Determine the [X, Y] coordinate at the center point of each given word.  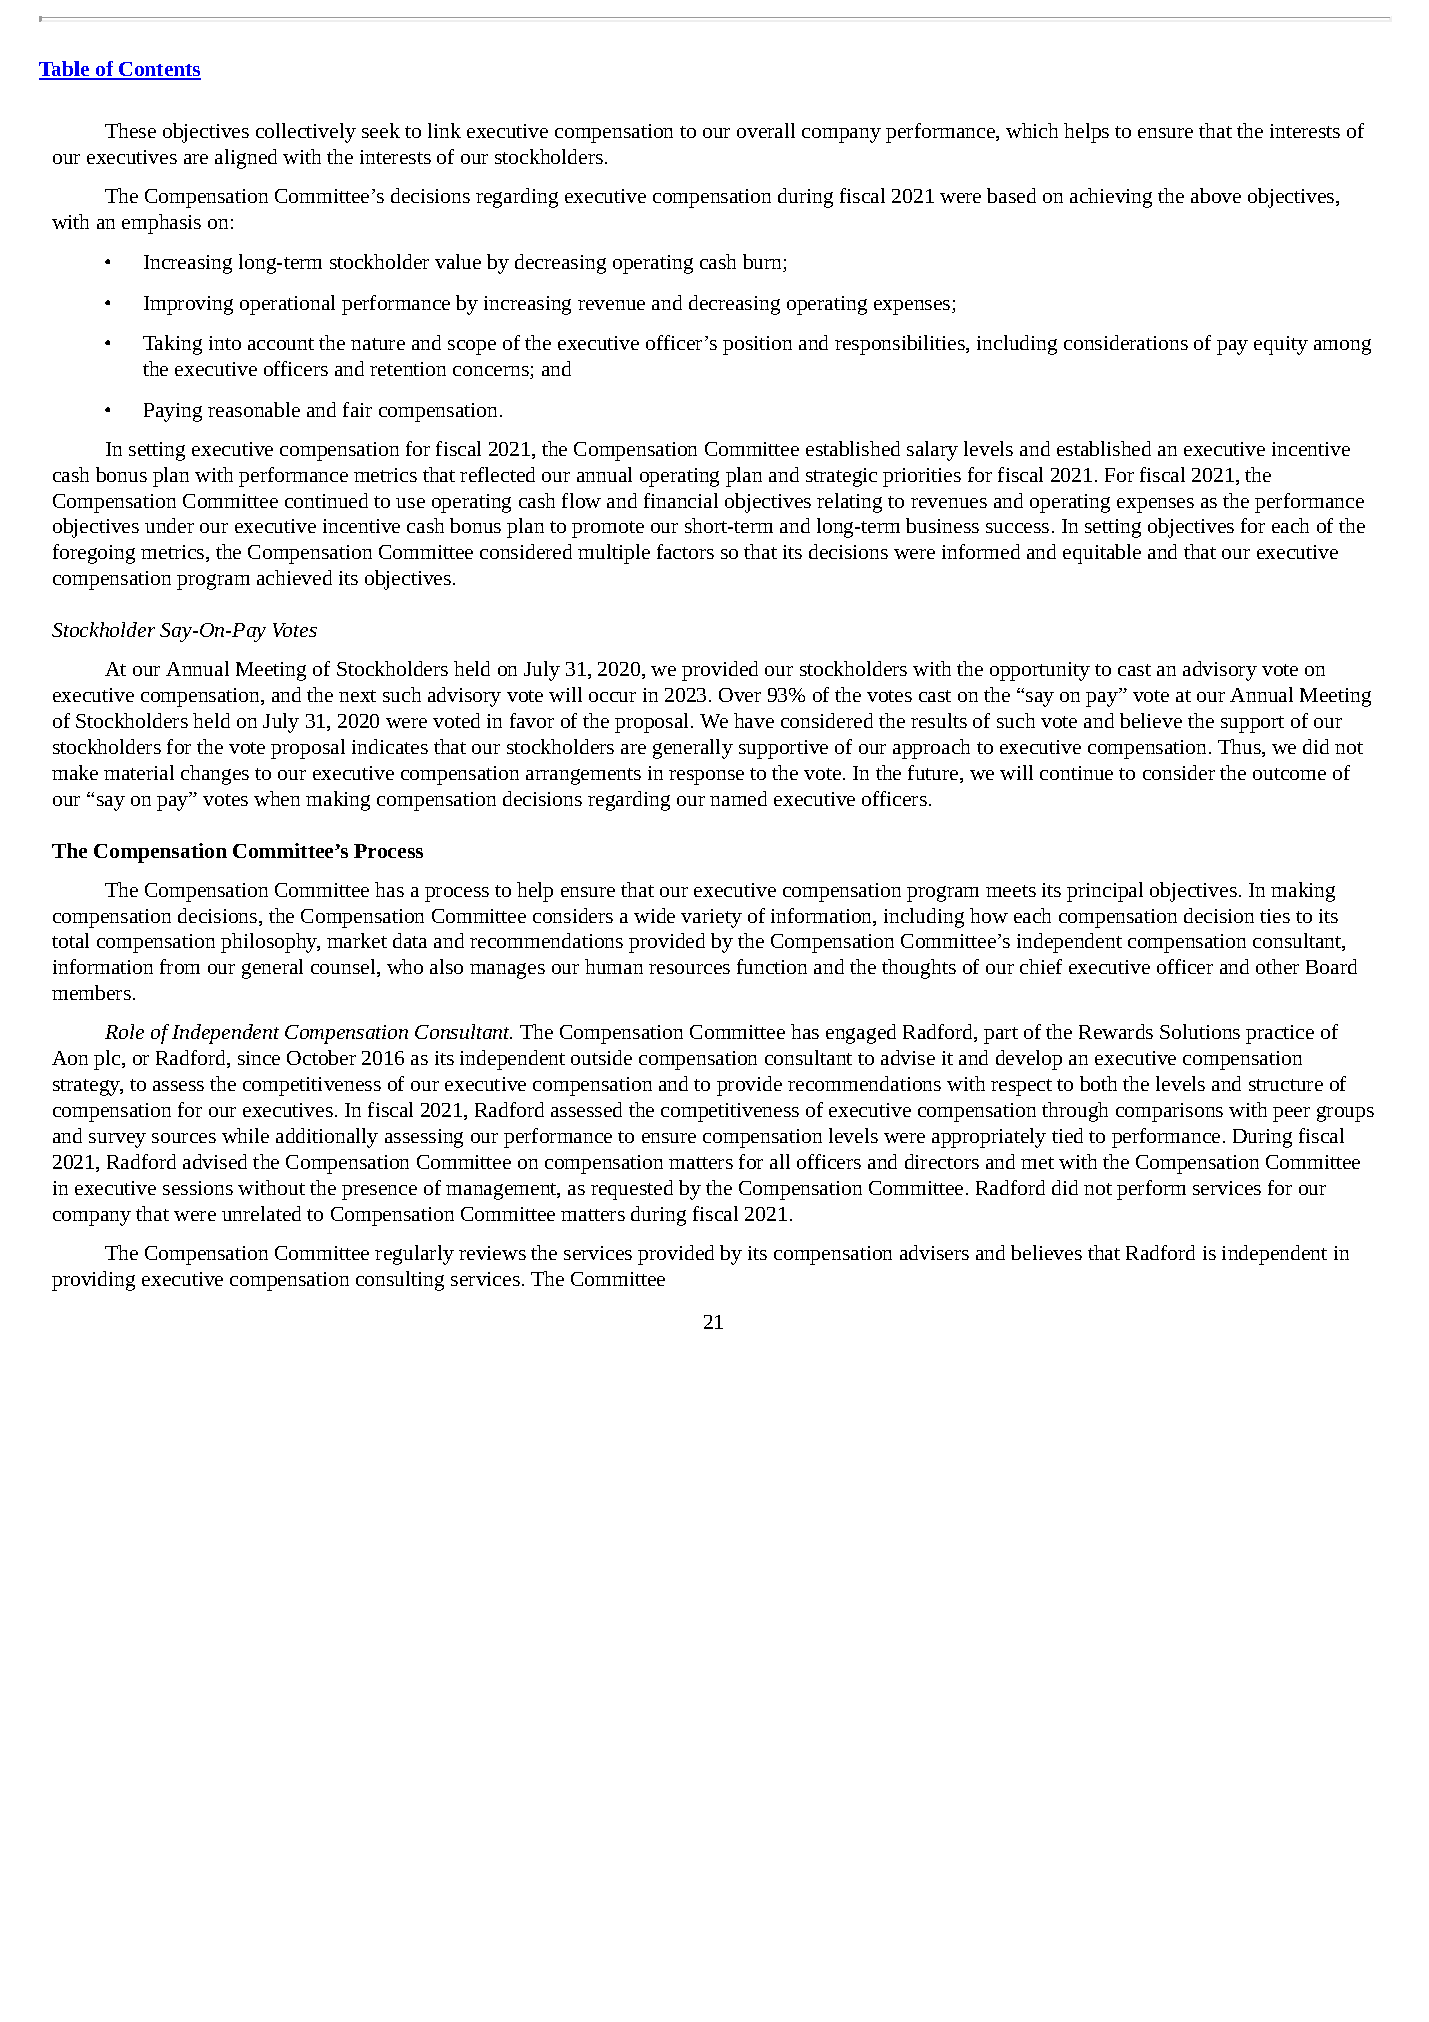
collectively [306, 133]
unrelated [261, 1213]
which [1032, 130]
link [444, 130]
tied [1067, 1135]
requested [632, 1190]
